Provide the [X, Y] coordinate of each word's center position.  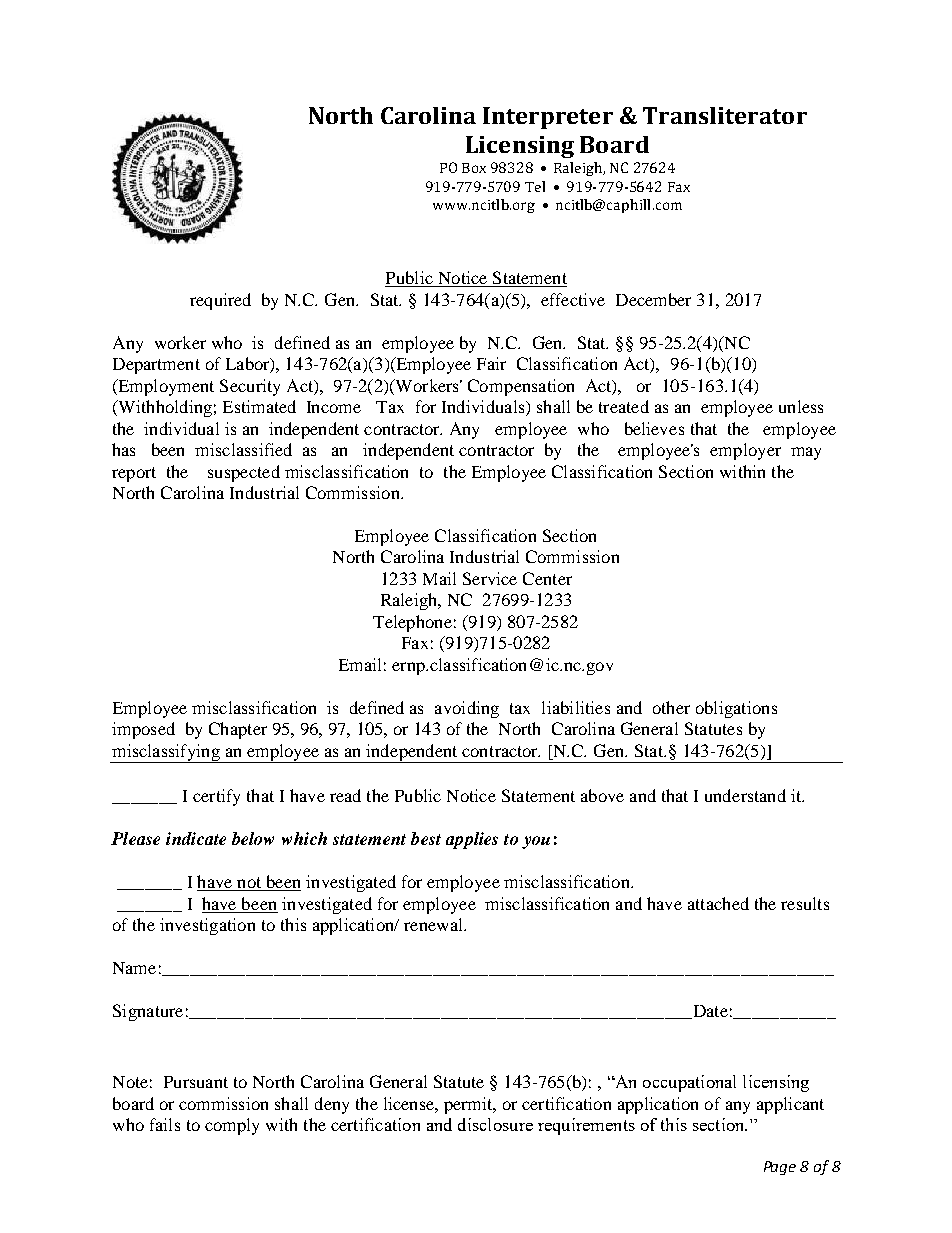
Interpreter [548, 118]
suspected [244, 473]
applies [472, 840]
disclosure [495, 1124]
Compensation [521, 387]
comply [232, 1126]
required [220, 301]
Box [474, 168]
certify [216, 797]
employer [745, 451]
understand [745, 795]
